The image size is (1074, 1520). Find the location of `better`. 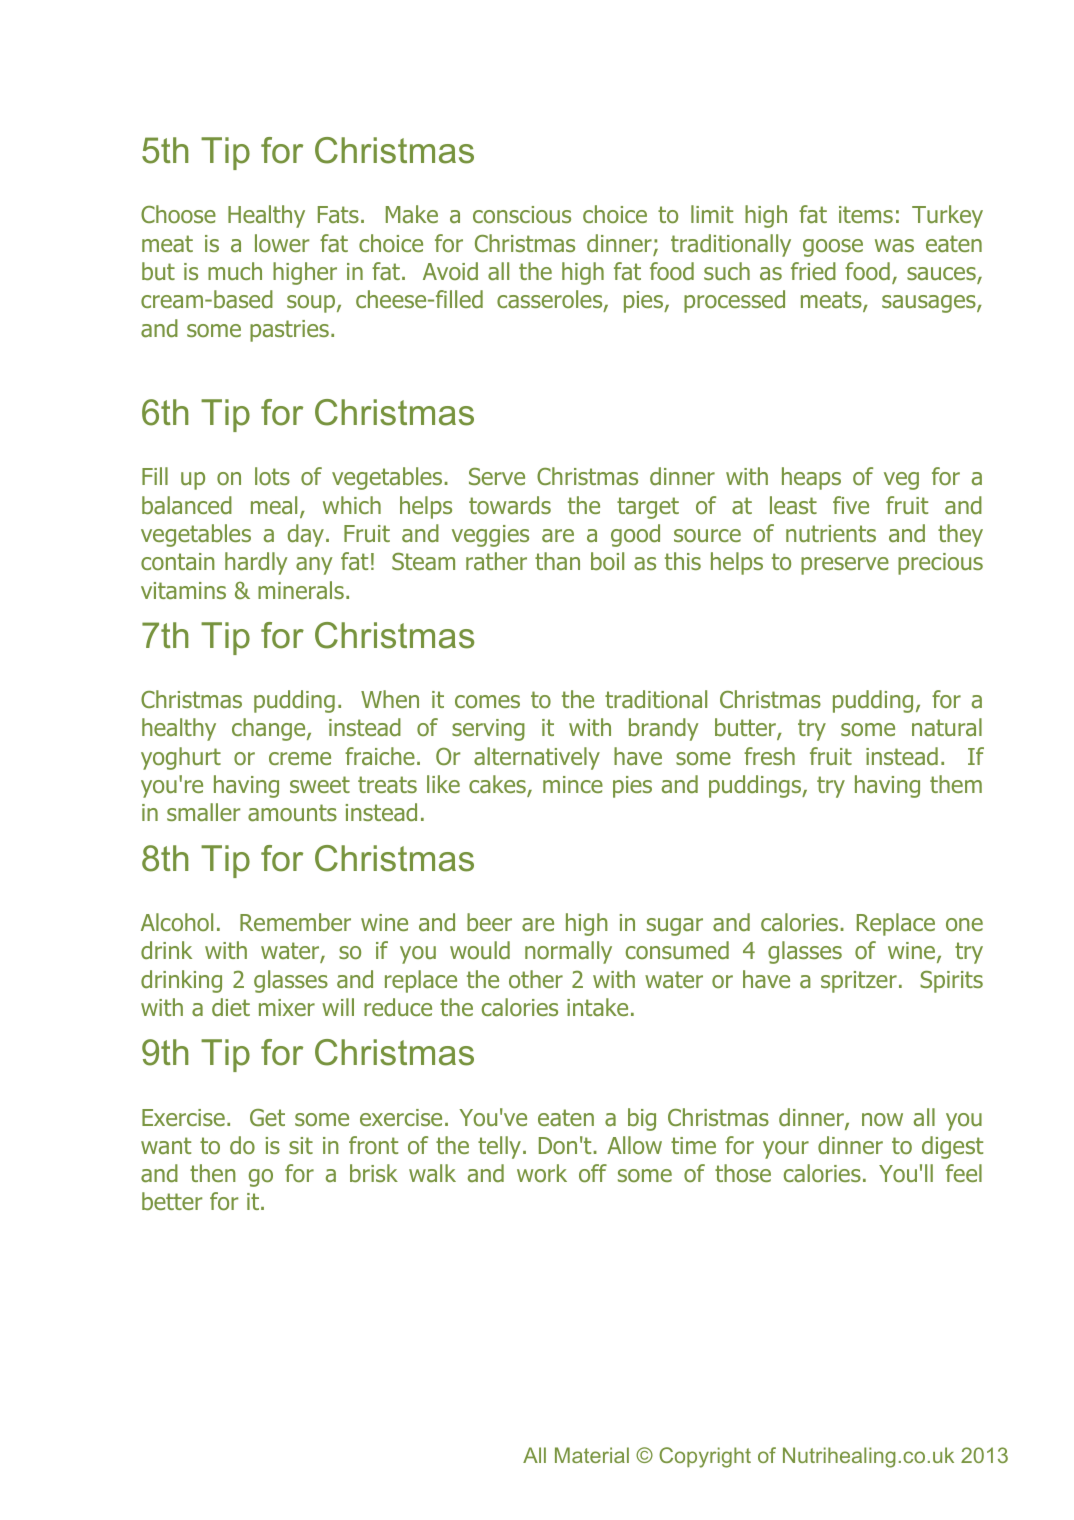

better is located at coordinates (172, 1201).
